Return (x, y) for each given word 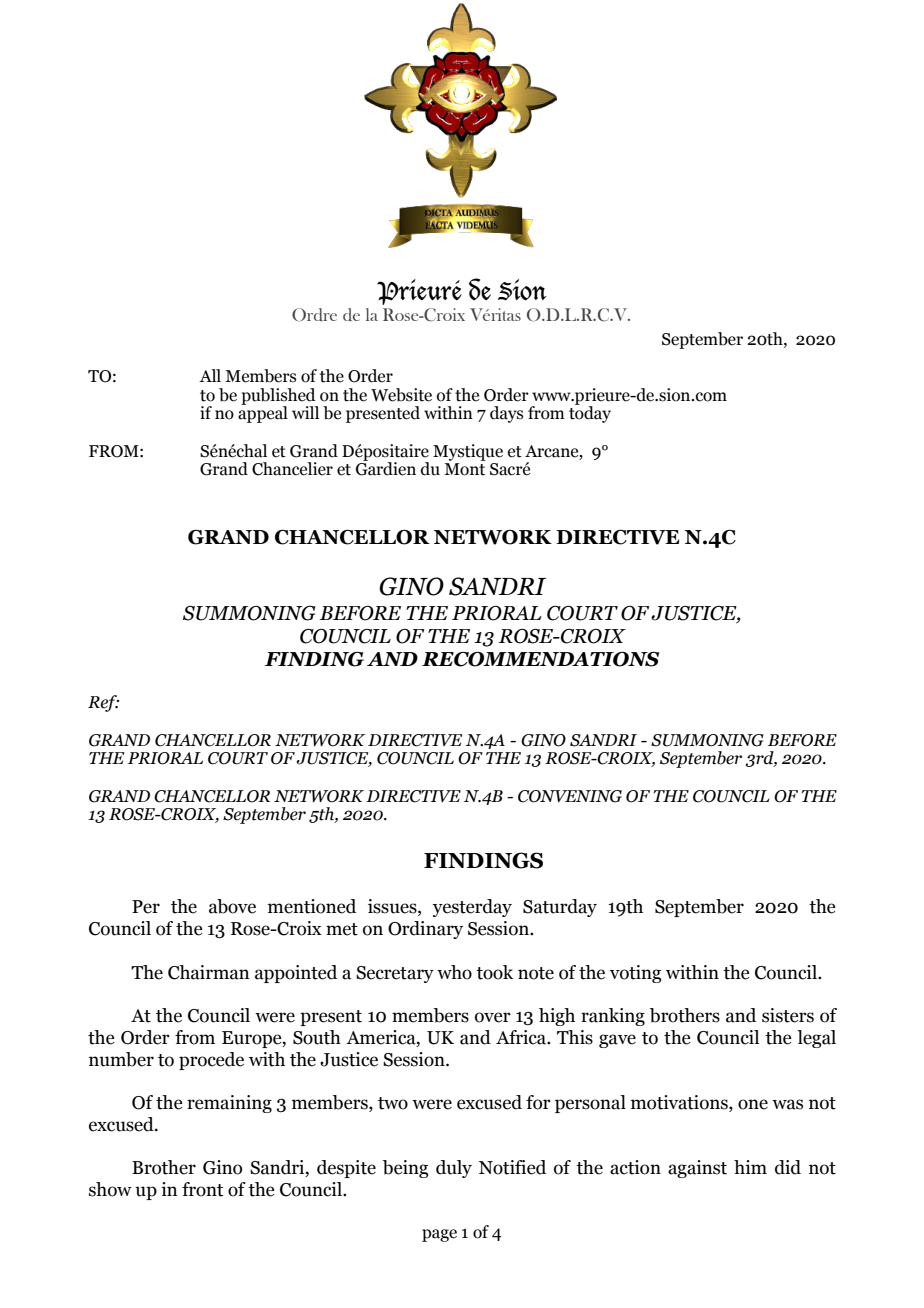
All (210, 375)
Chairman (209, 972)
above (232, 906)
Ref (103, 703)
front (203, 1189)
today (590, 413)
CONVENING (570, 796)
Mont (464, 469)
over (493, 1017)
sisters (788, 1015)
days (506, 414)
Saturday (560, 908)
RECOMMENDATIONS (540, 659)
